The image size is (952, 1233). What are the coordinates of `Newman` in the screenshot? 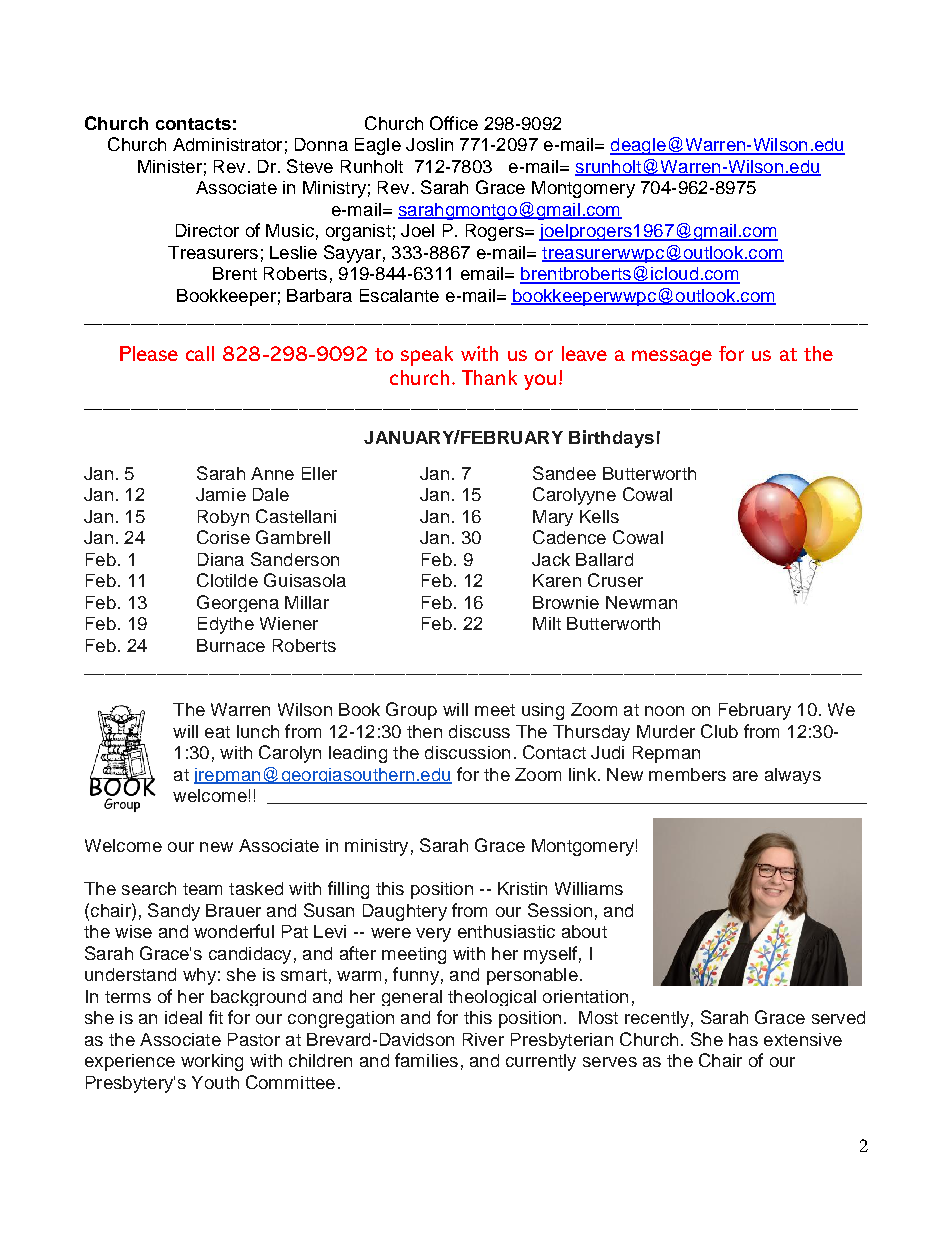 It's located at (641, 602).
